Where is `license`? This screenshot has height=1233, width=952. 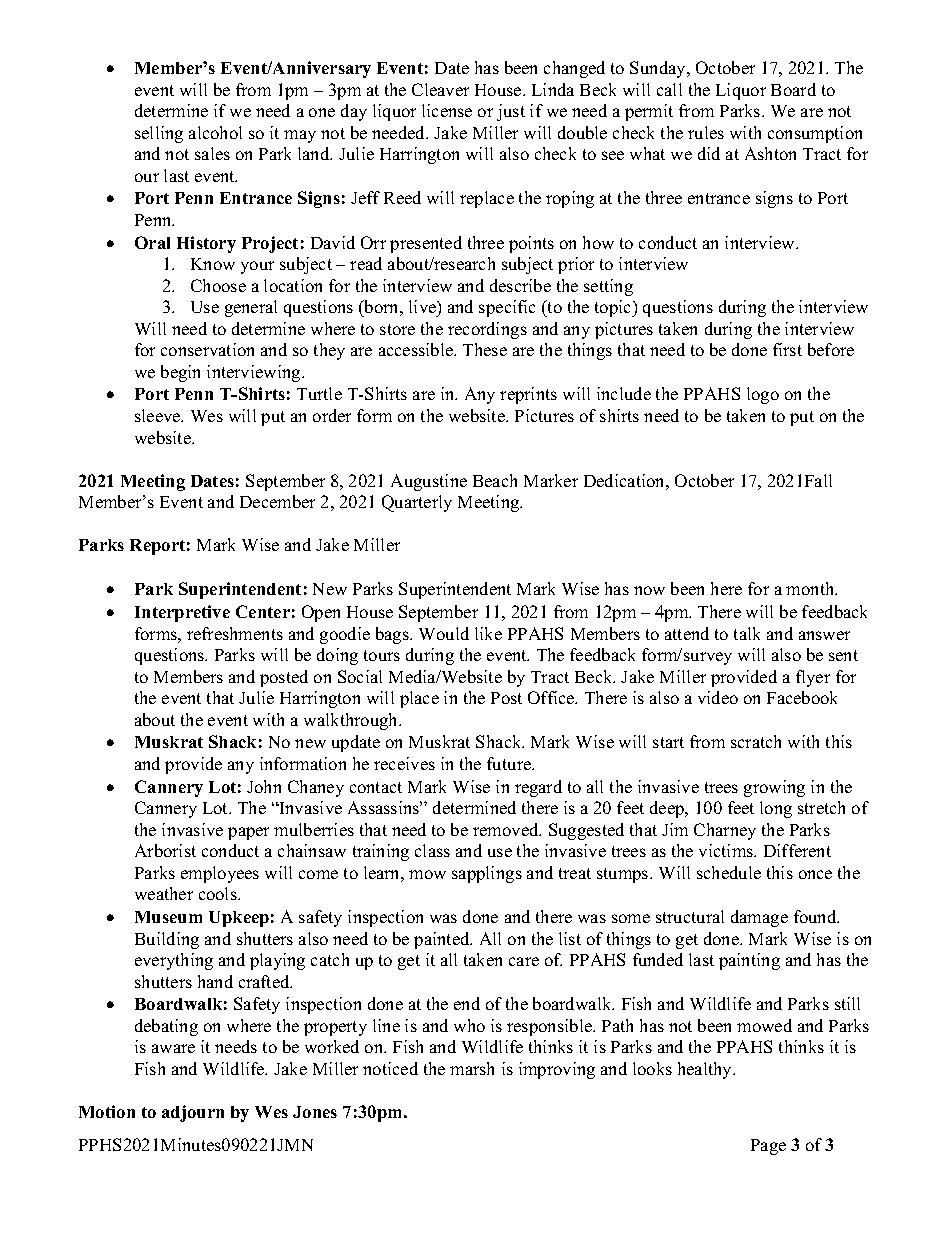
license is located at coordinates (447, 110).
